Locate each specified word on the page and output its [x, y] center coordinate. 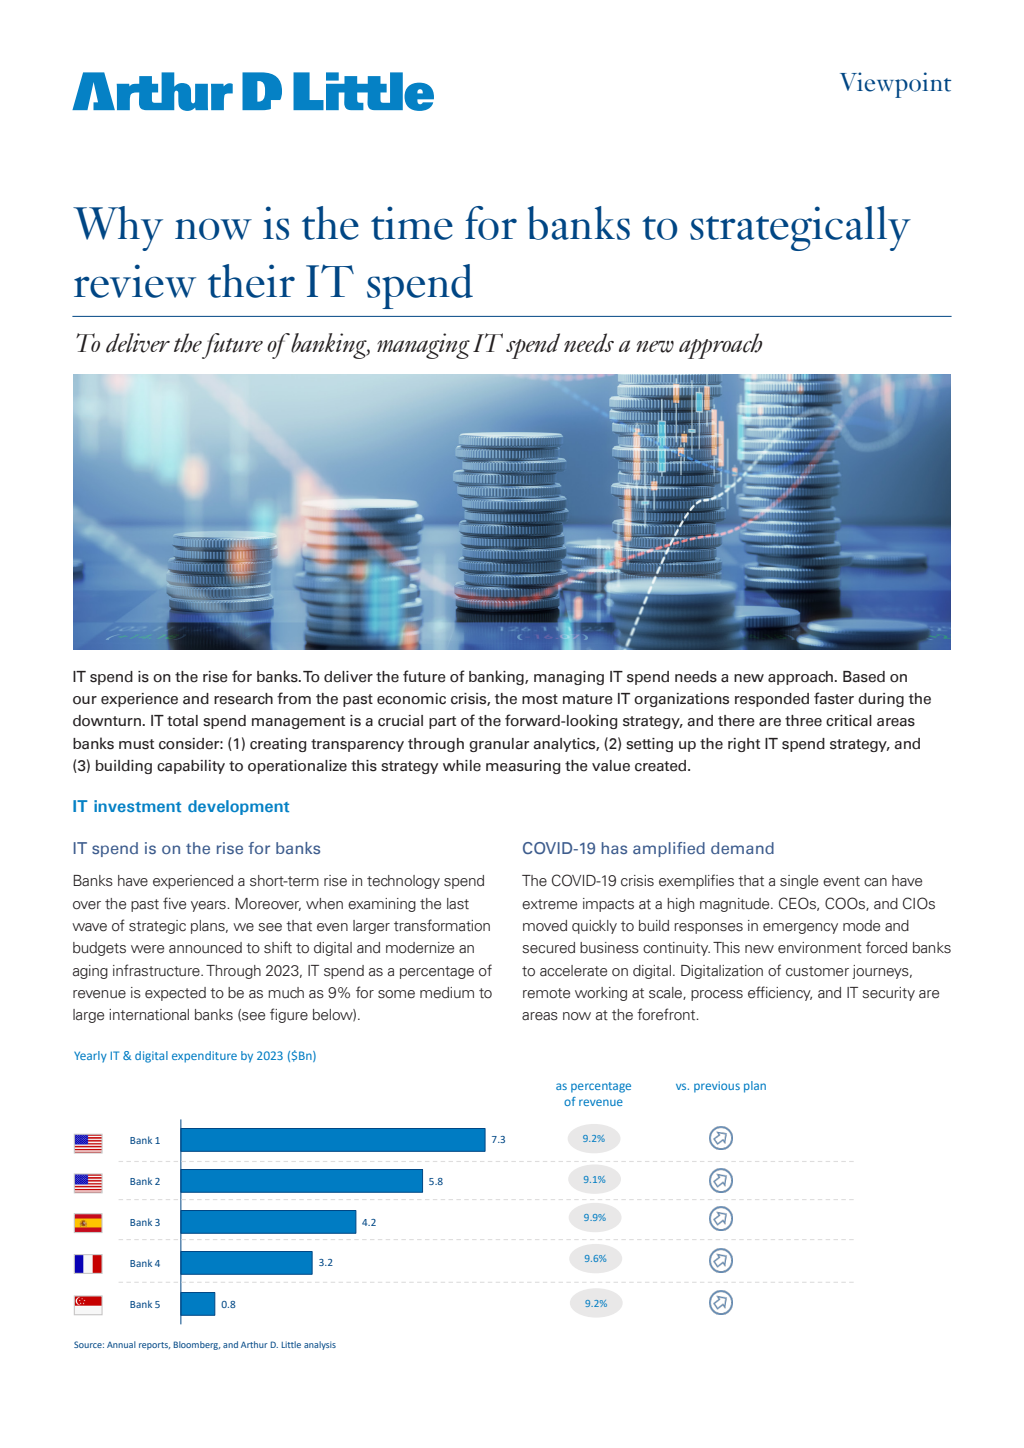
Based [864, 677]
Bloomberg [197, 1345]
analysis [320, 1345]
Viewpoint [895, 85]
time [412, 223]
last [458, 904]
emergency [800, 928]
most [540, 699]
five [174, 903]
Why [118, 228]
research [243, 699]
